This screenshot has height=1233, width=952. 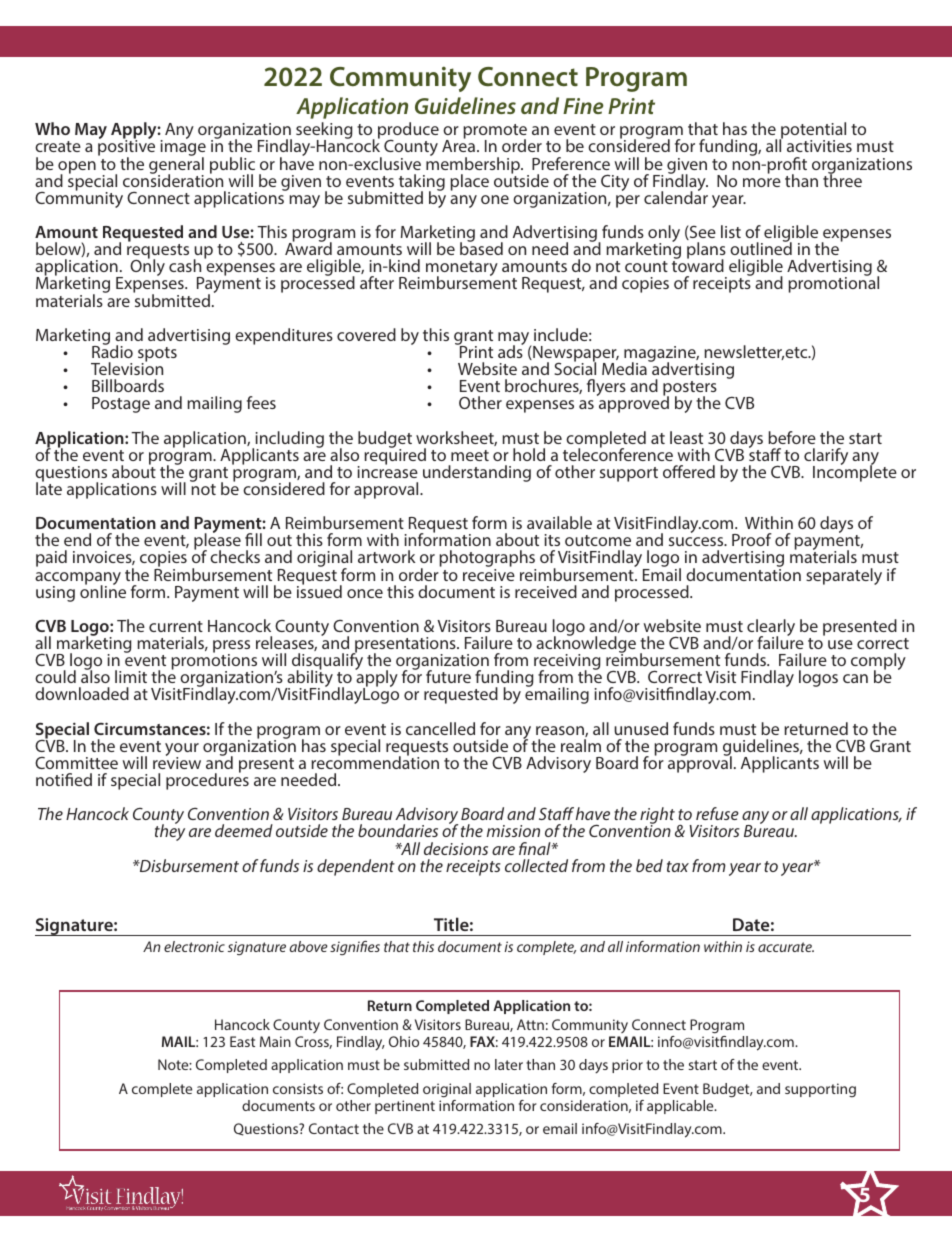 I want to click on refuse, so click(x=717, y=813).
